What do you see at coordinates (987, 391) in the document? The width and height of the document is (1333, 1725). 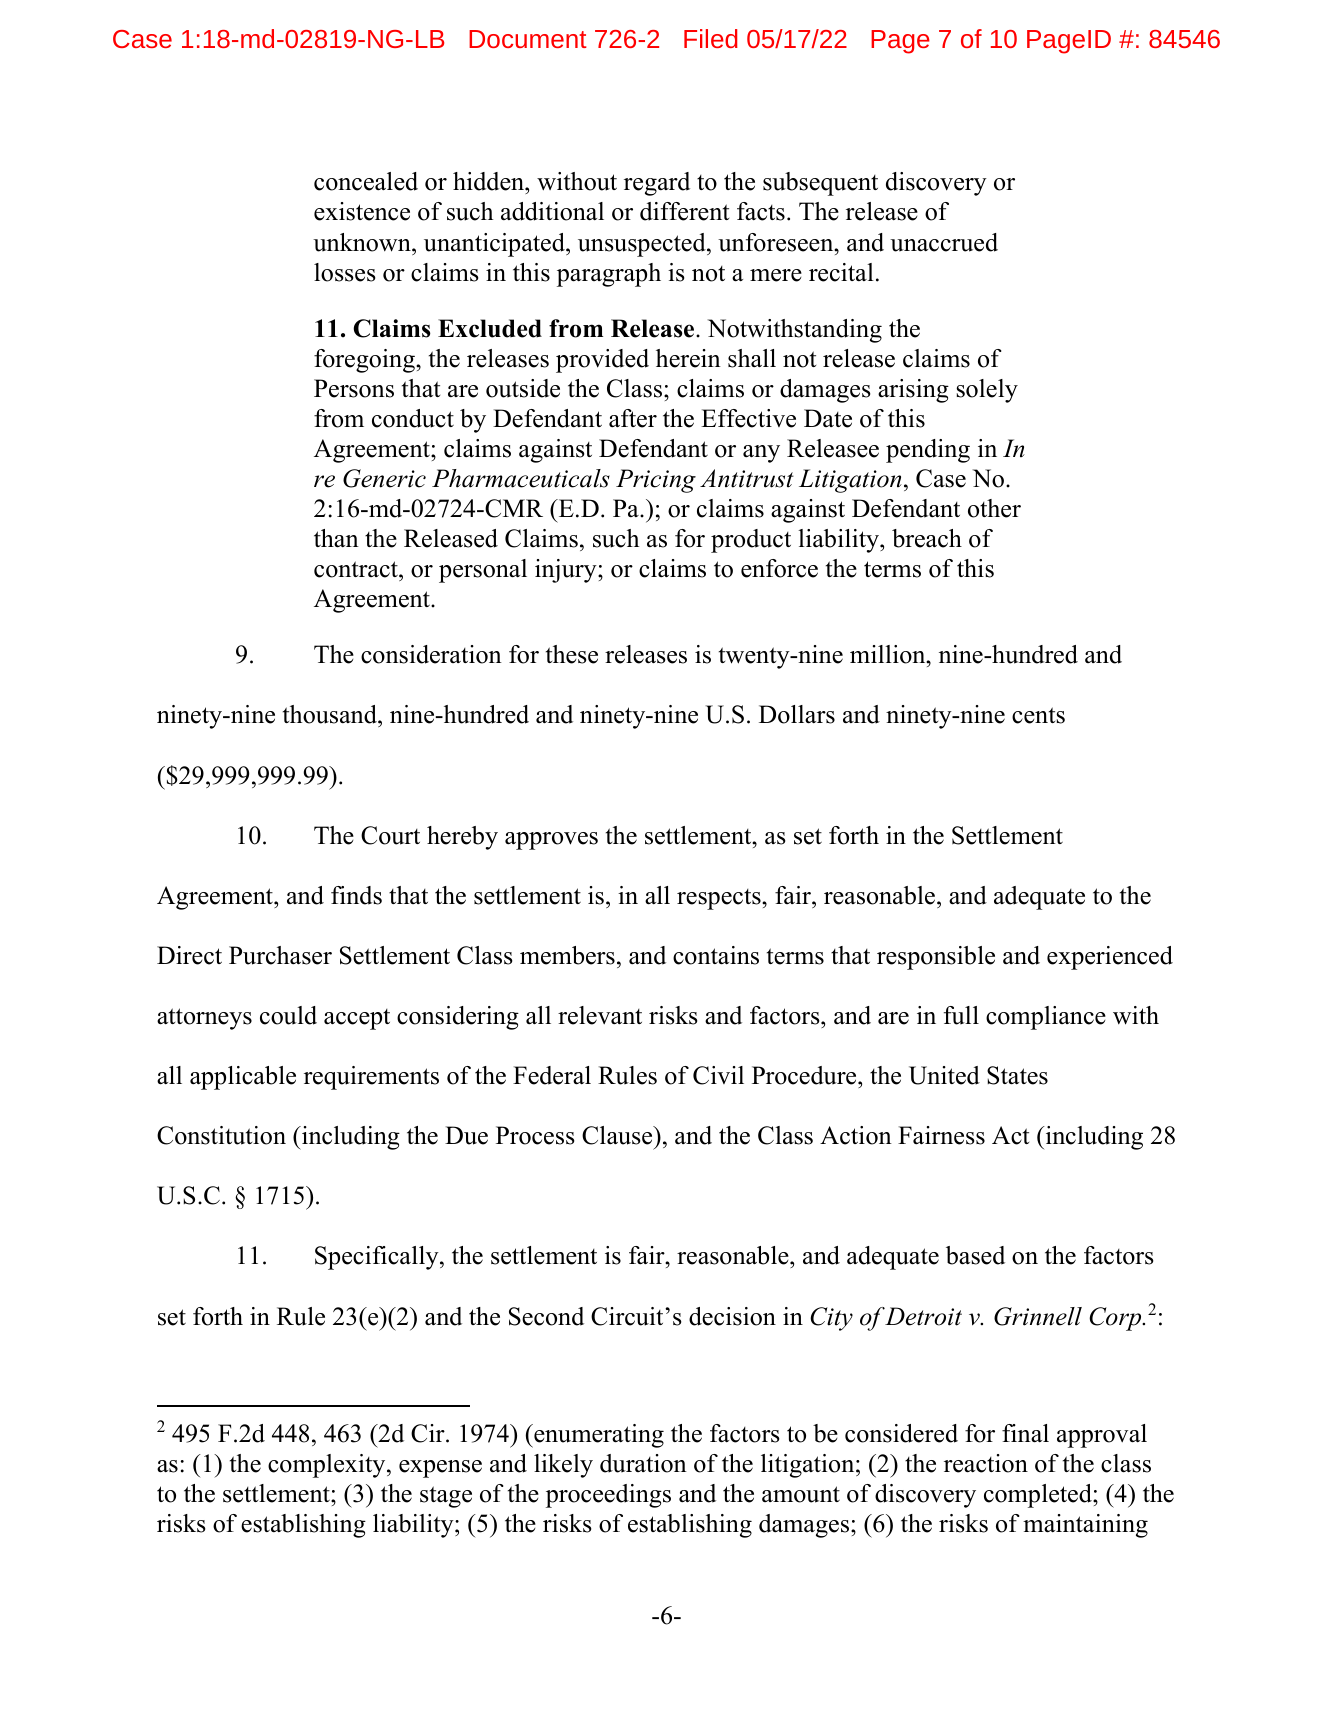 I see `solely` at bounding box center [987, 391].
